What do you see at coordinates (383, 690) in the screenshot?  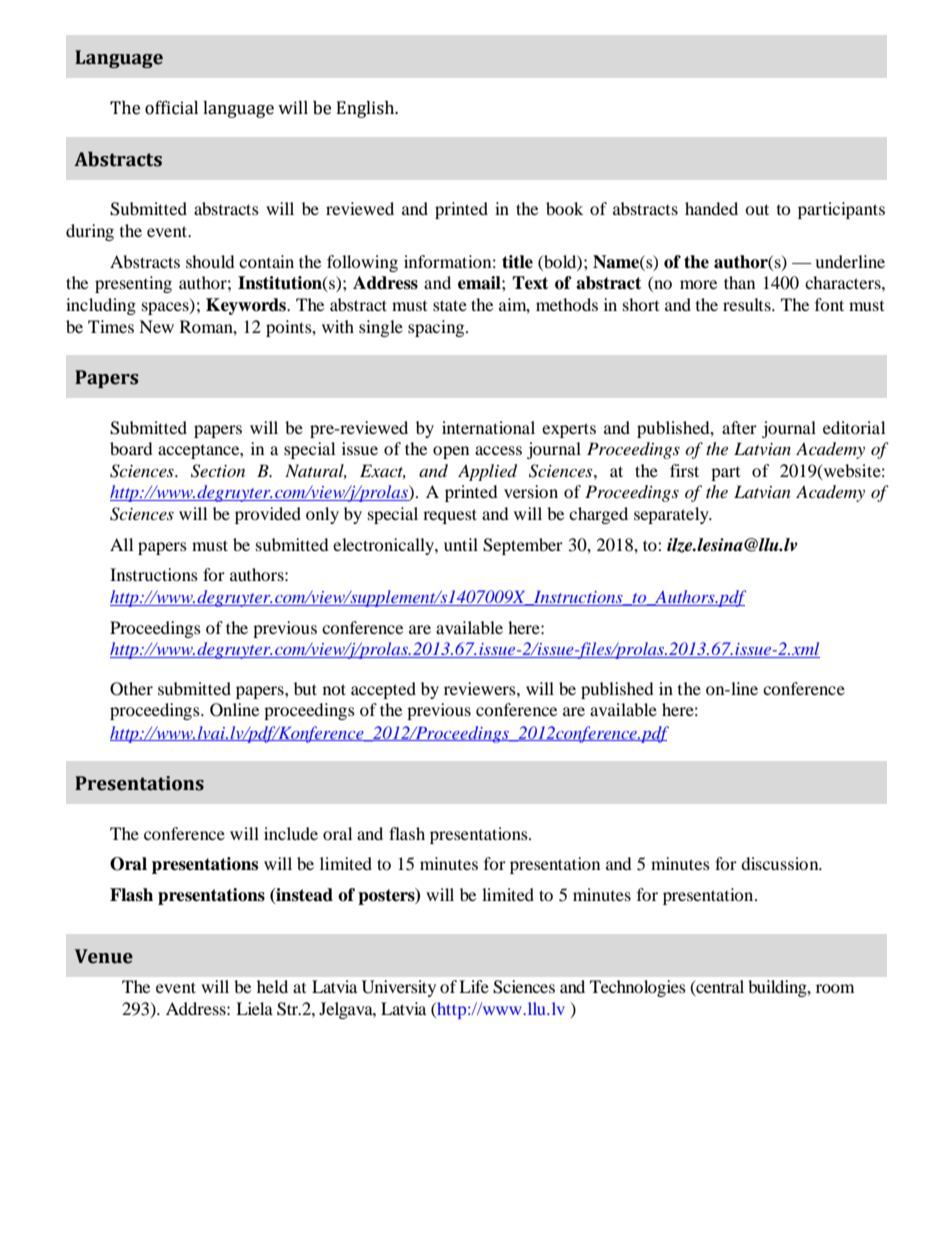 I see `accepted` at bounding box center [383, 690].
